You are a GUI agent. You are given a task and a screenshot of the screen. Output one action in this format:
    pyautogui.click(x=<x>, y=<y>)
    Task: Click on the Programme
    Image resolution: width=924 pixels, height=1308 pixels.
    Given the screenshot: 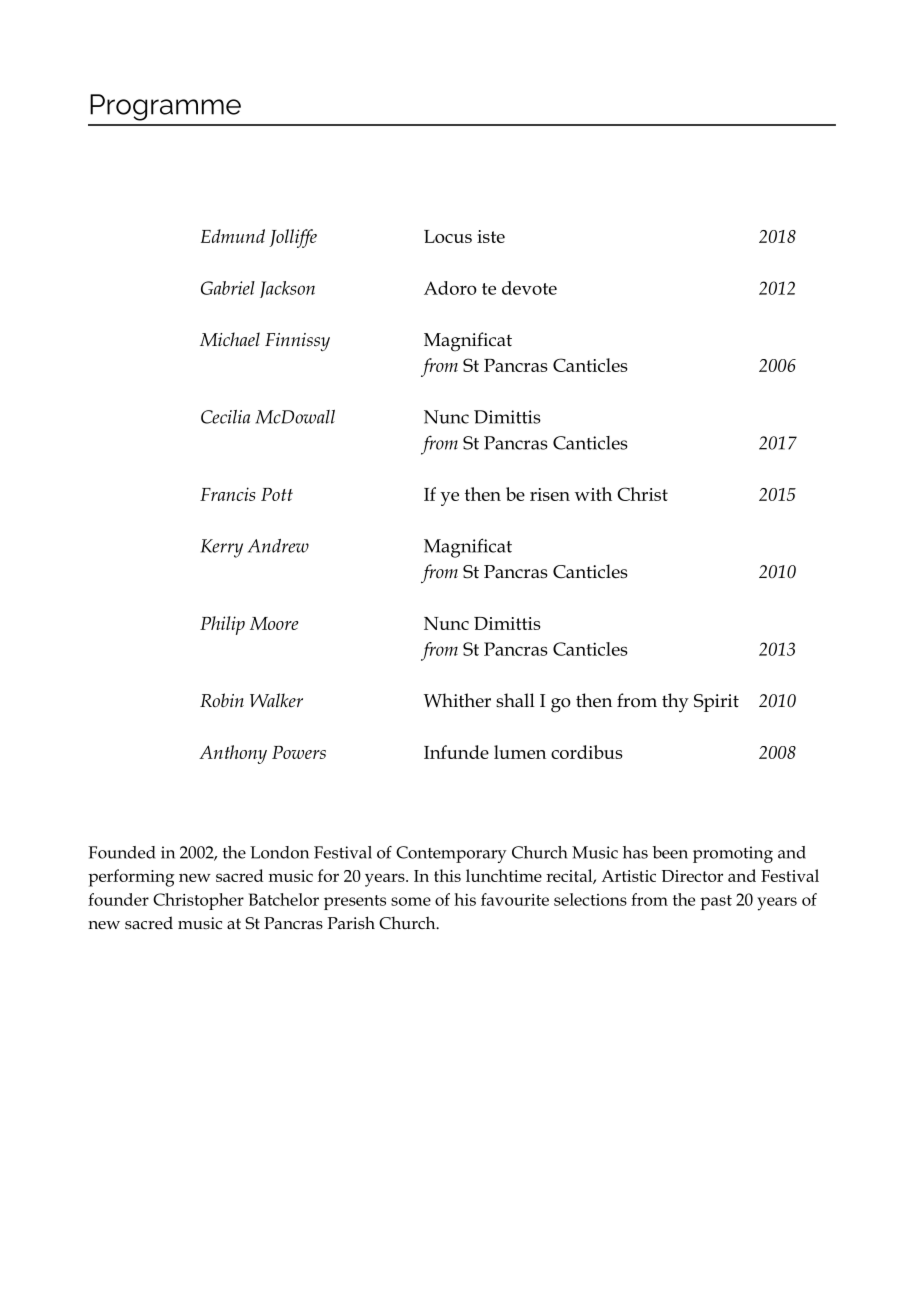 What is the action you would take?
    pyautogui.click(x=165, y=107)
